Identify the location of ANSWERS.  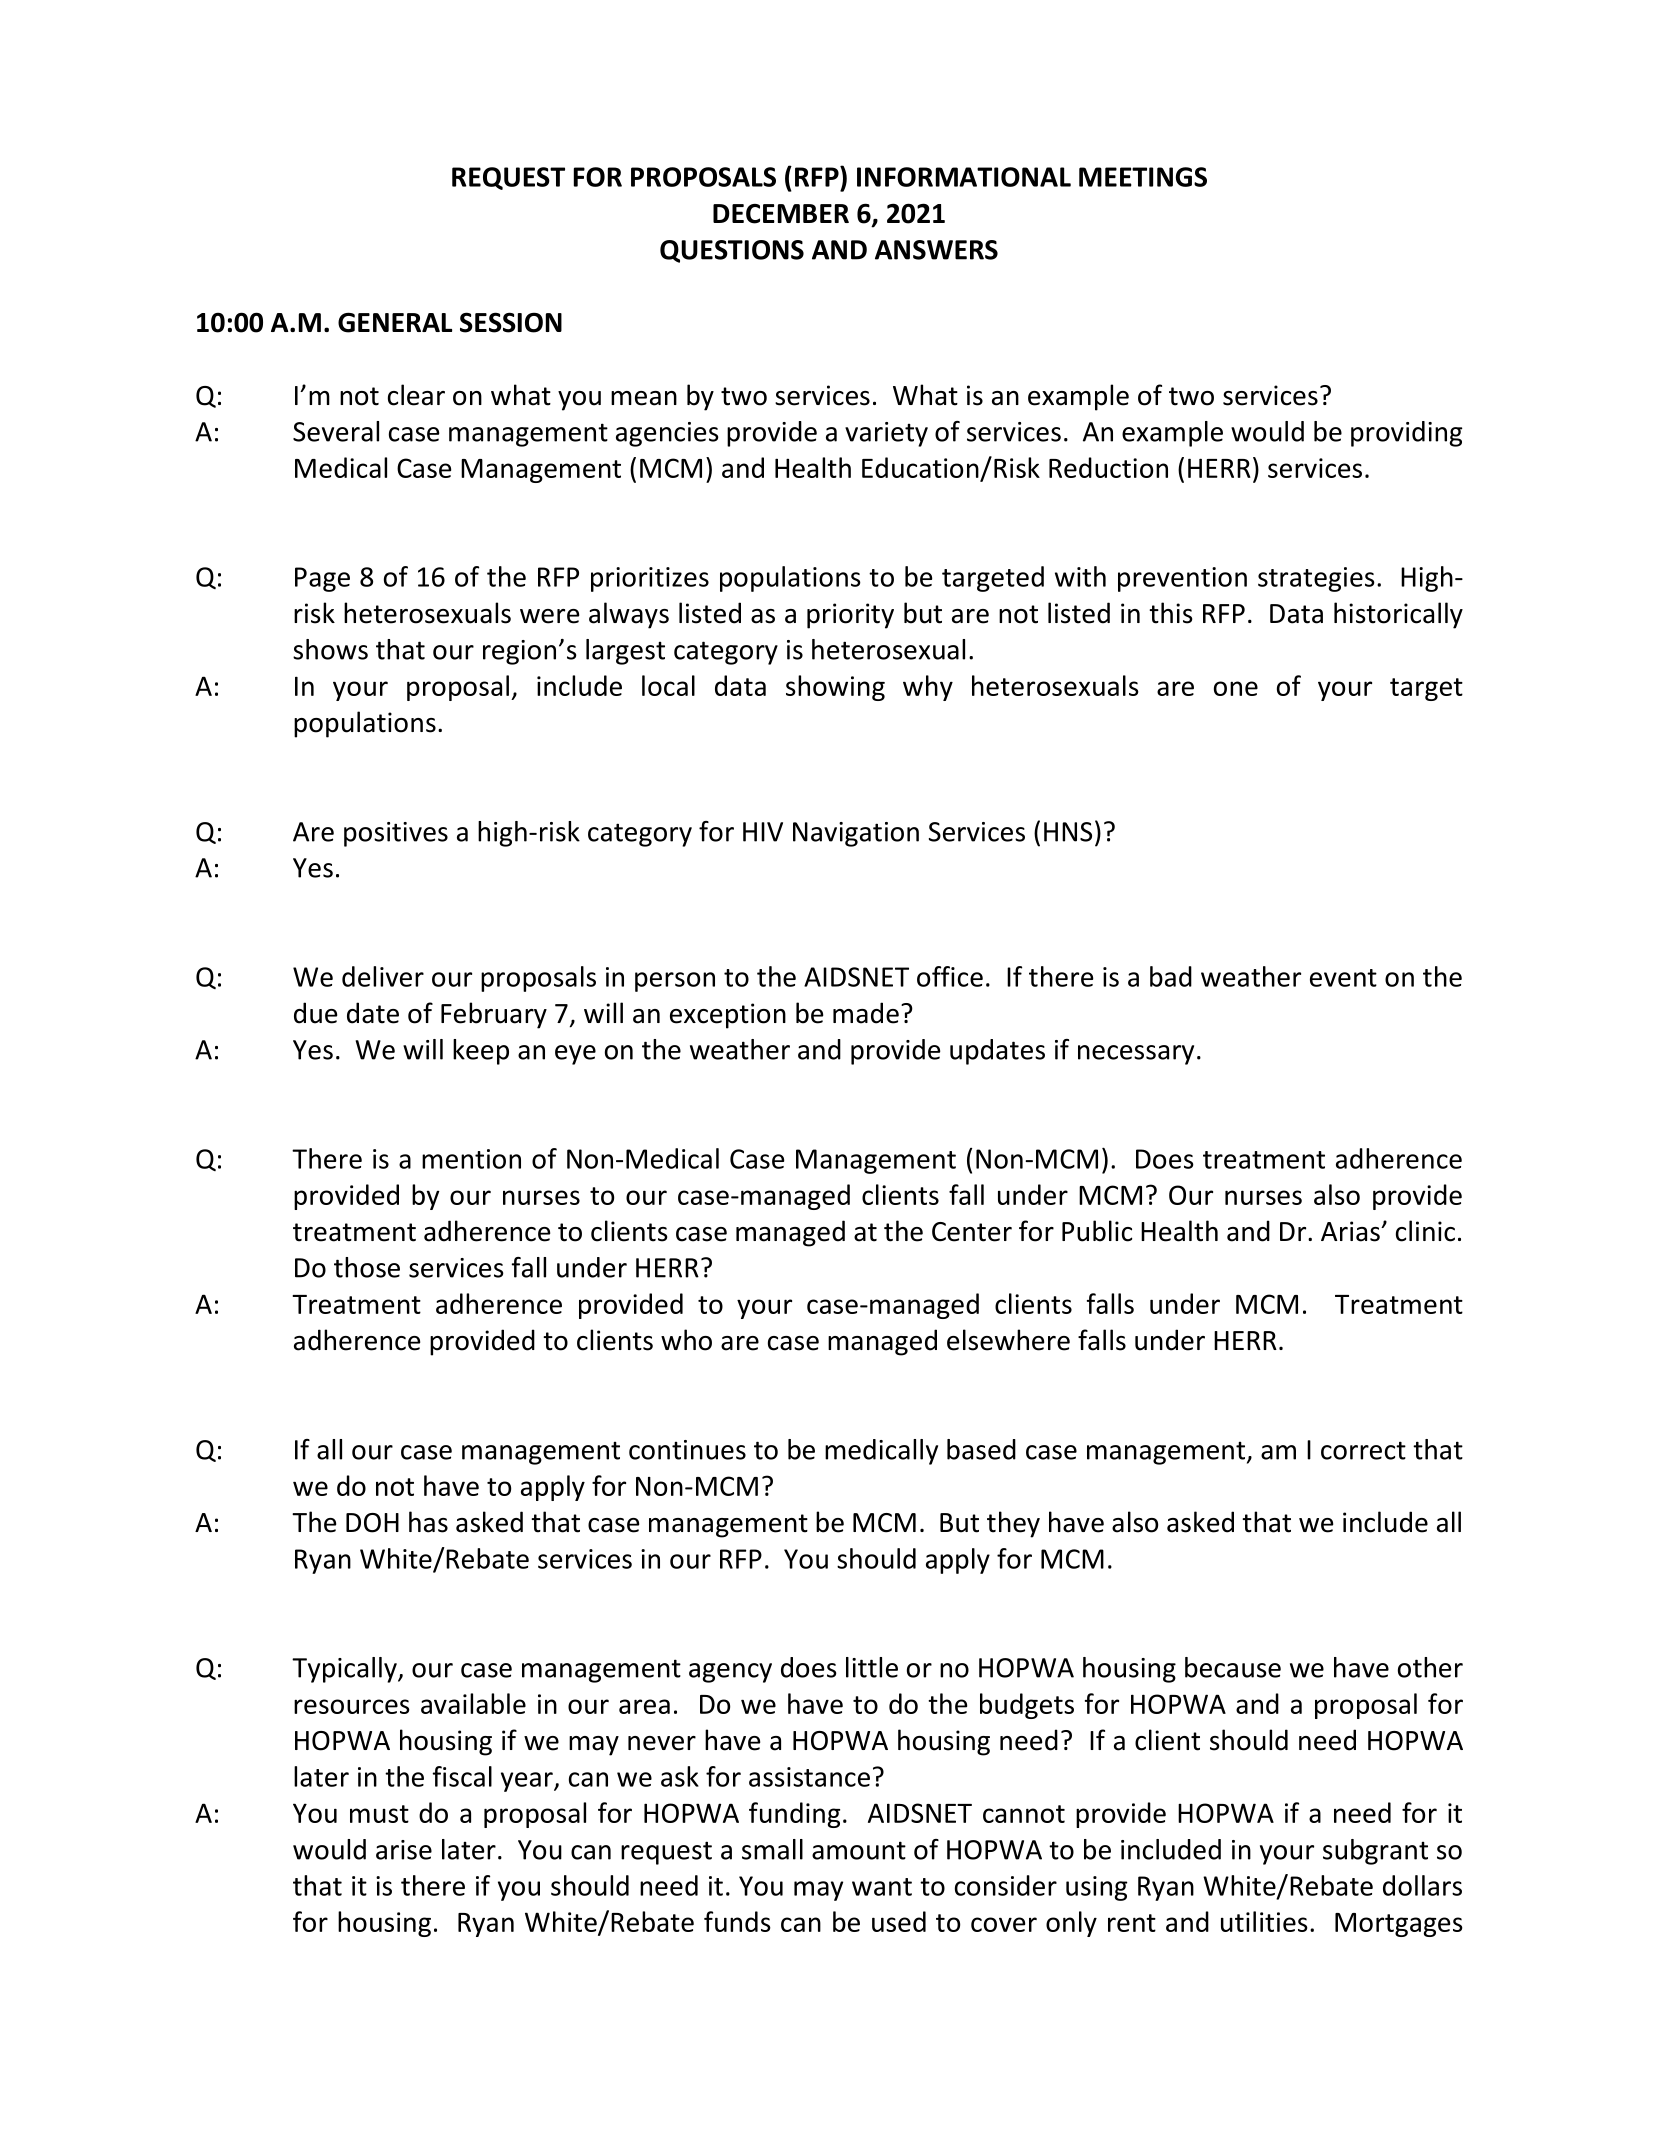
(936, 250).
